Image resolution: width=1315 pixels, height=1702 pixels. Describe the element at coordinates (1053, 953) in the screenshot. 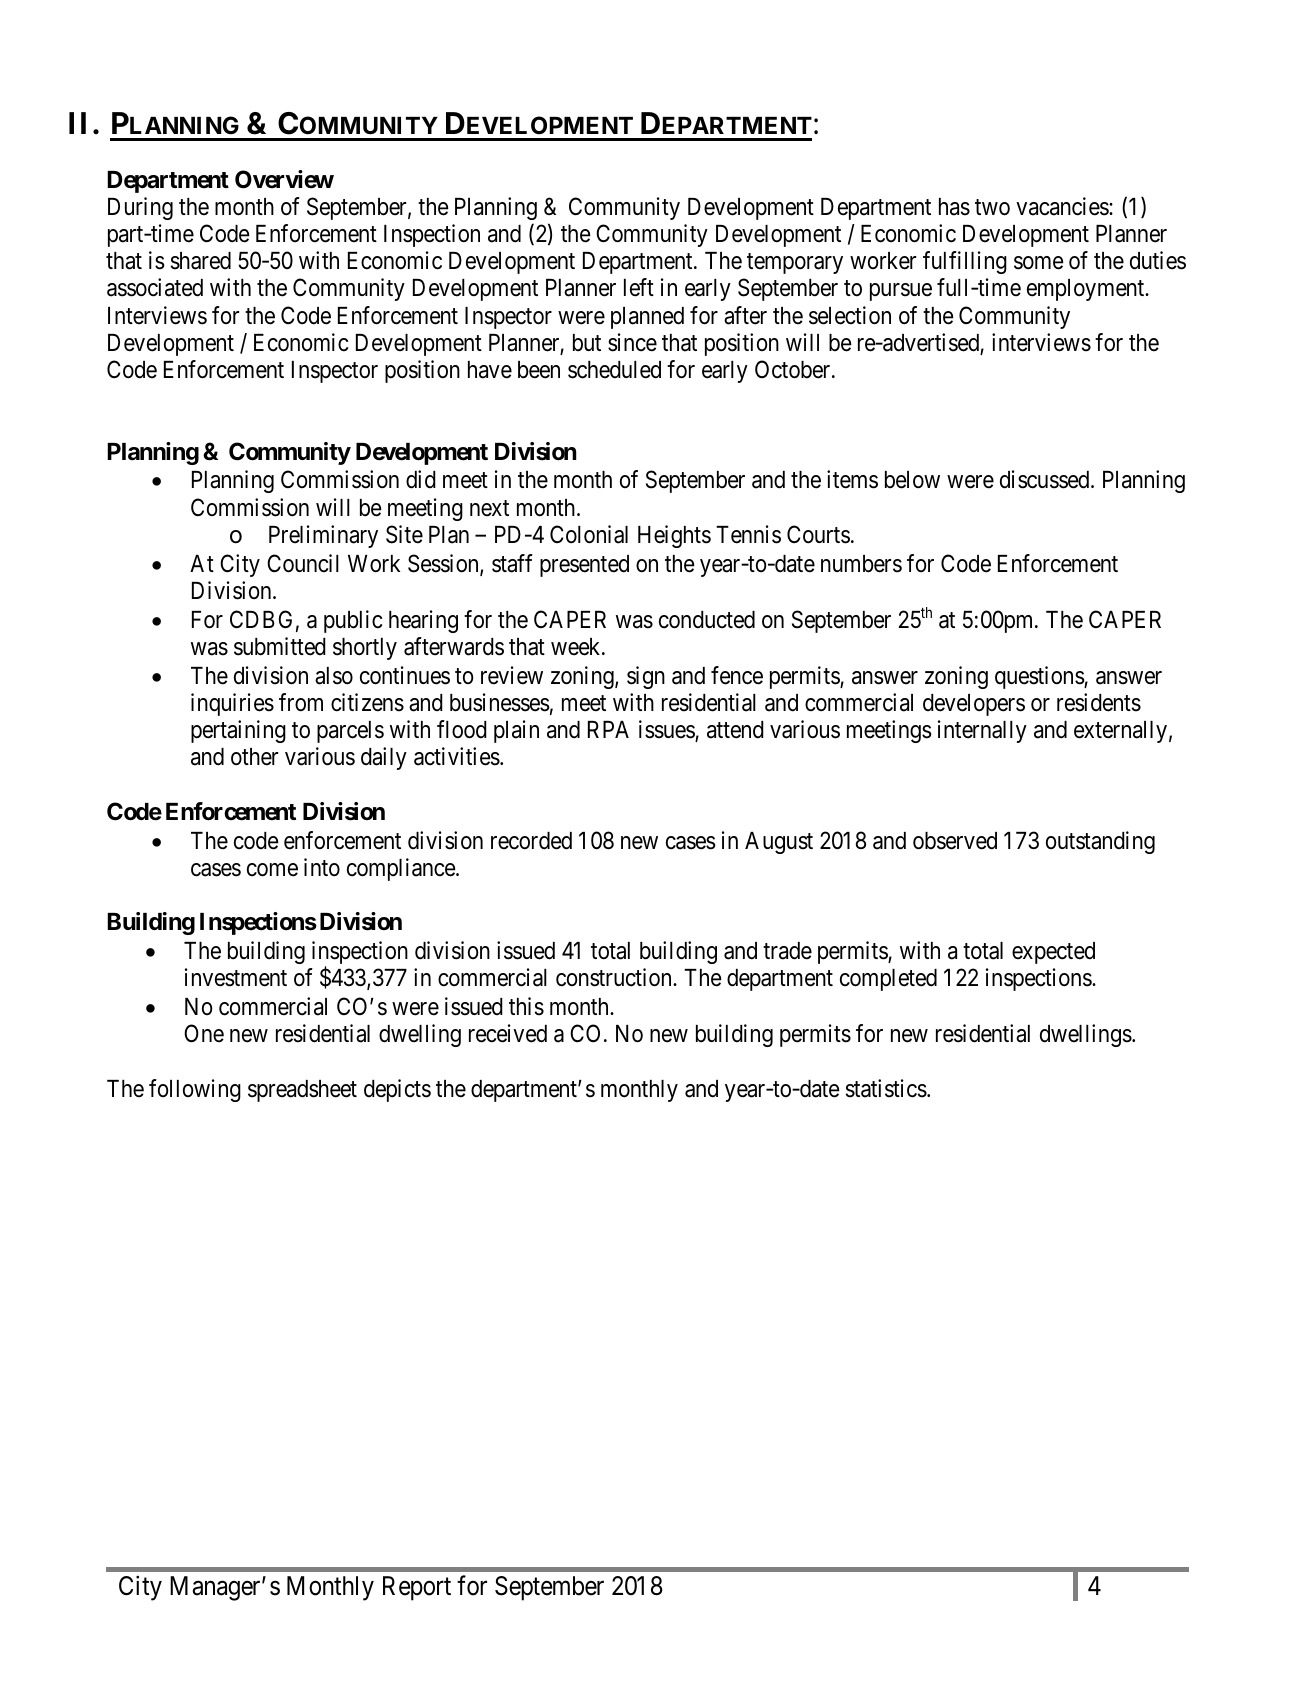

I see `expected` at that location.
